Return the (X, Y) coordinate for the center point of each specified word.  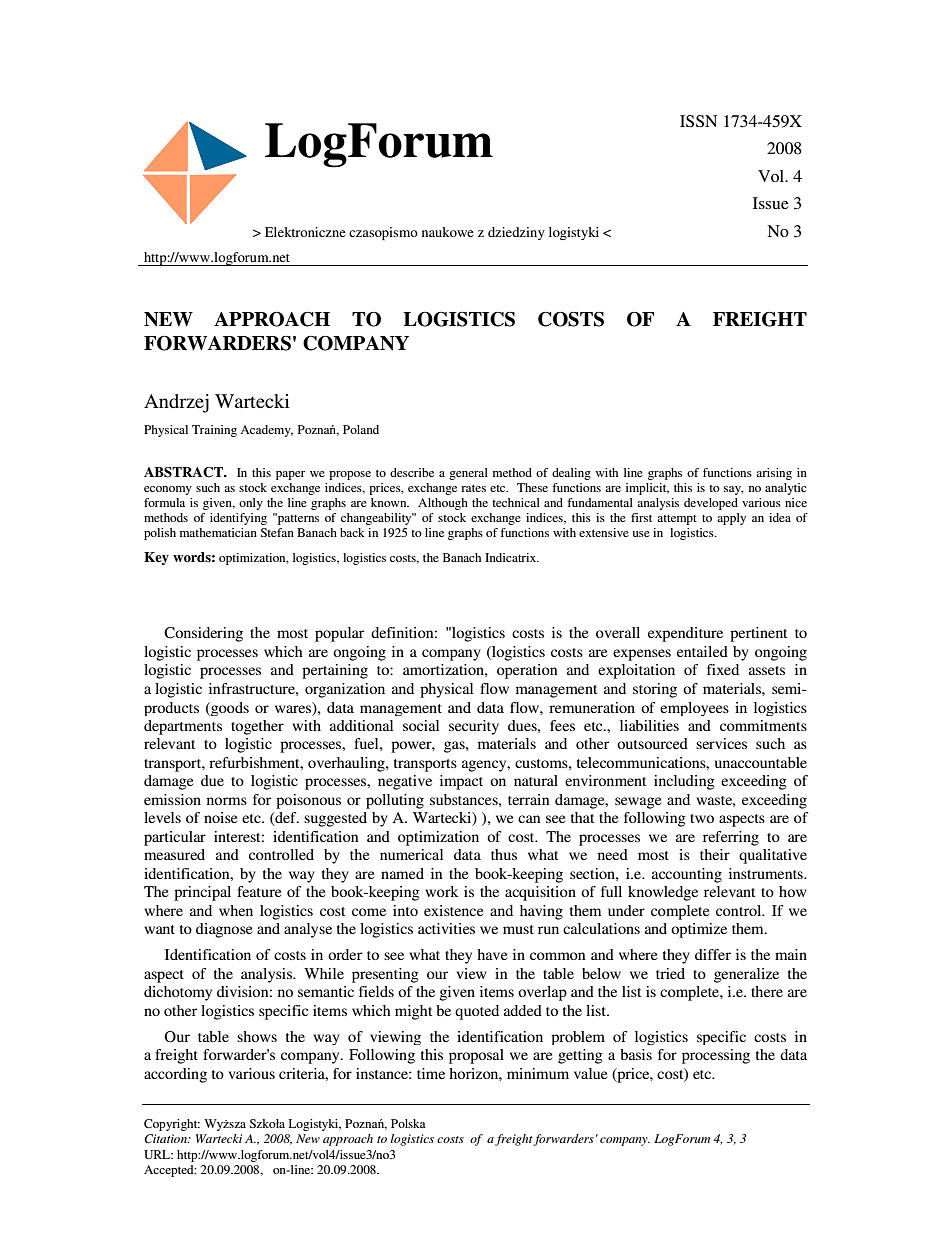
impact (461, 782)
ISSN (698, 121)
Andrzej (176, 403)
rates (473, 488)
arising (774, 474)
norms (227, 801)
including (684, 782)
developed (711, 504)
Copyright (172, 1125)
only (251, 504)
